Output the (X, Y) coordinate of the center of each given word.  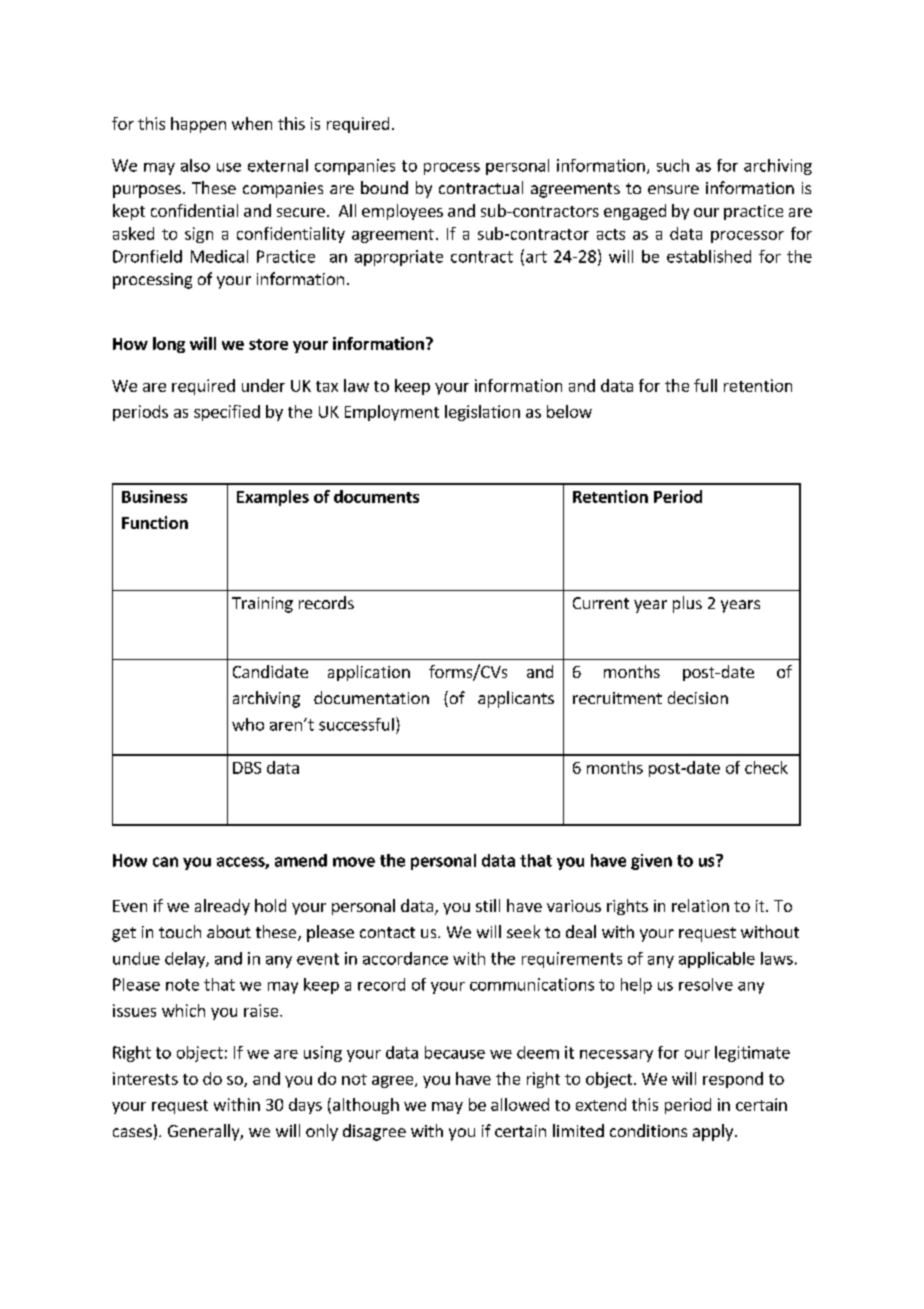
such (673, 165)
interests (145, 1078)
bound (384, 187)
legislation (482, 413)
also (195, 165)
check (766, 767)
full (705, 385)
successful (356, 724)
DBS (247, 768)
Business (154, 496)
